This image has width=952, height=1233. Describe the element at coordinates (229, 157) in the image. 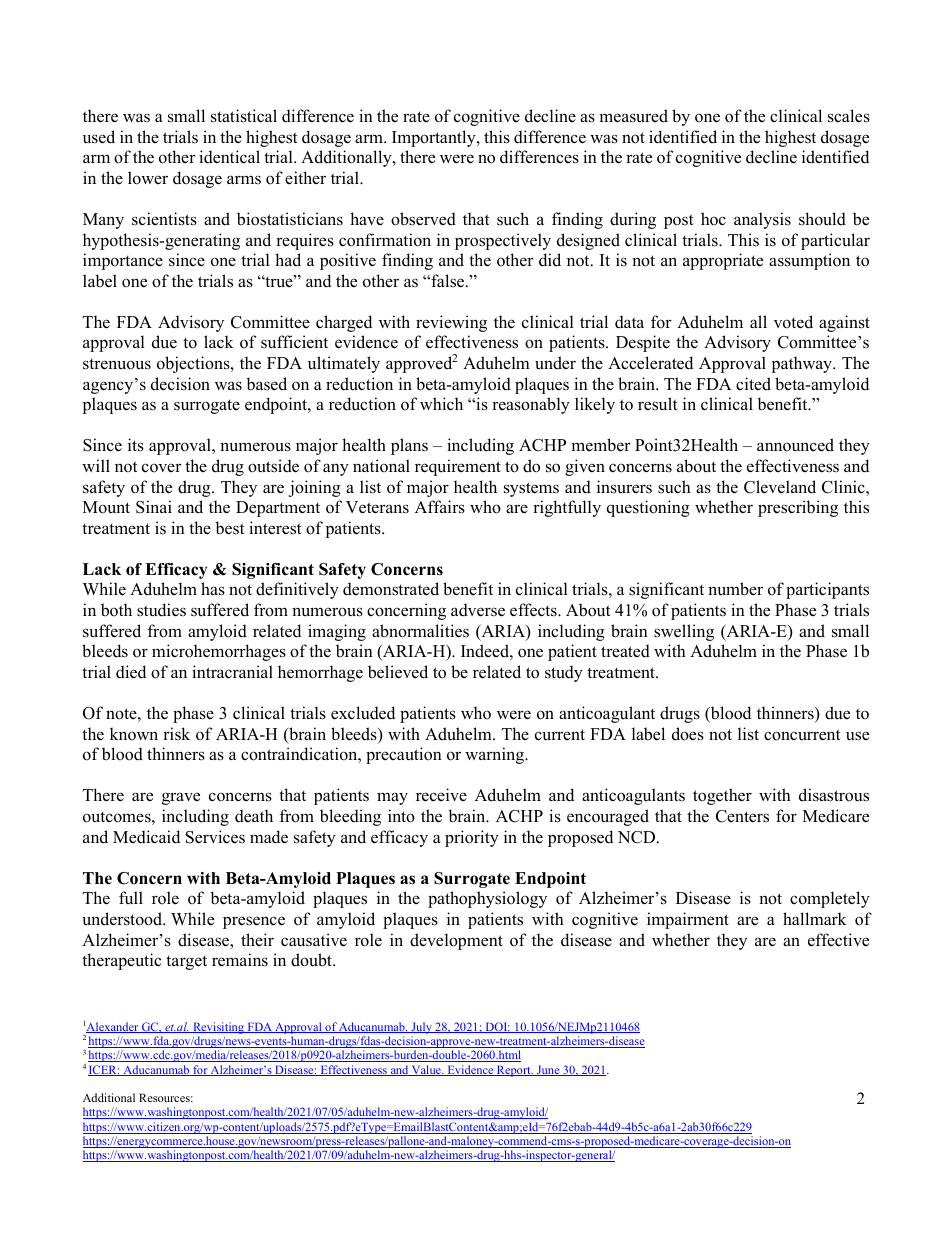

I see `identical` at that location.
